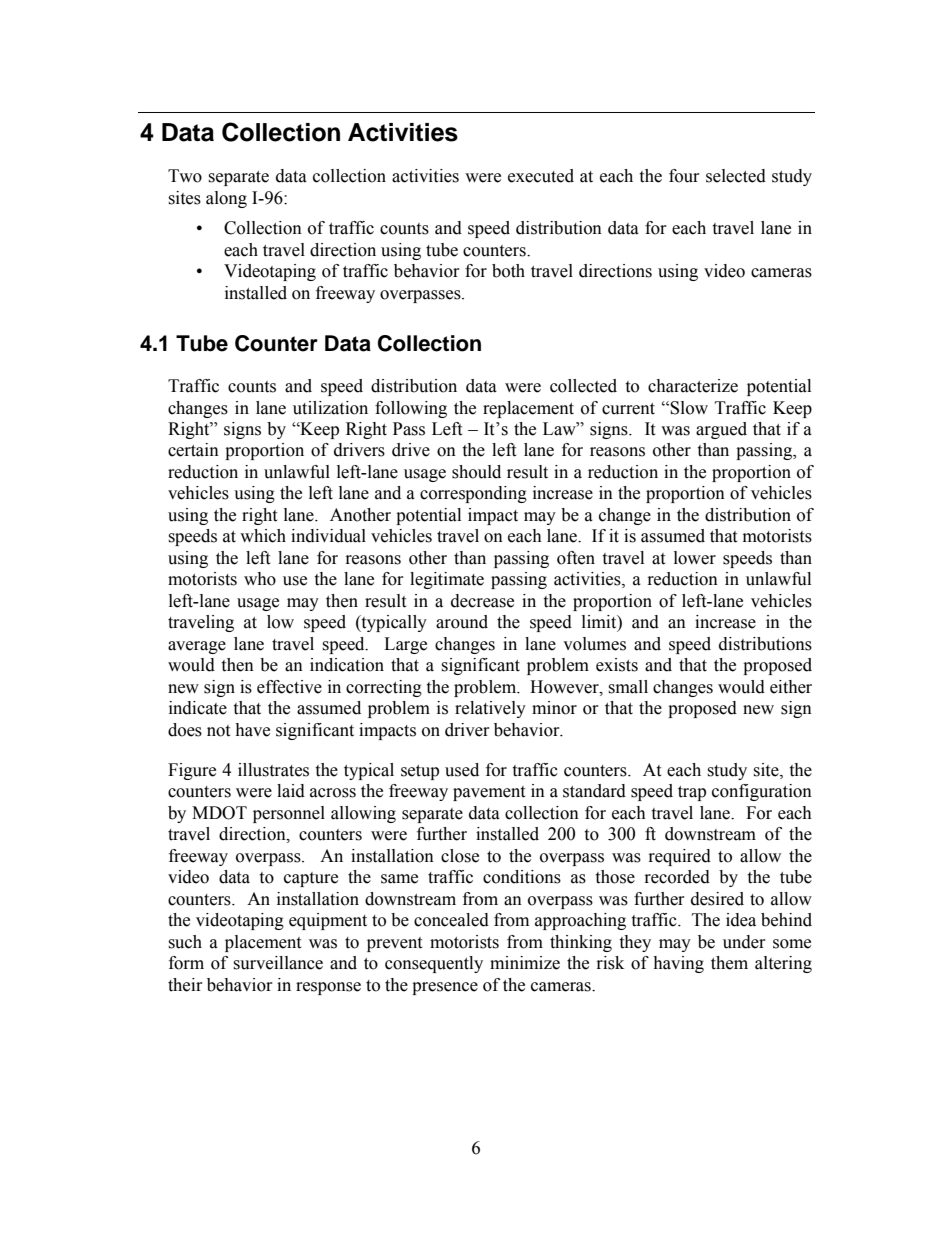 The image size is (952, 1233). What do you see at coordinates (729, 963) in the page?
I see `them` at bounding box center [729, 963].
